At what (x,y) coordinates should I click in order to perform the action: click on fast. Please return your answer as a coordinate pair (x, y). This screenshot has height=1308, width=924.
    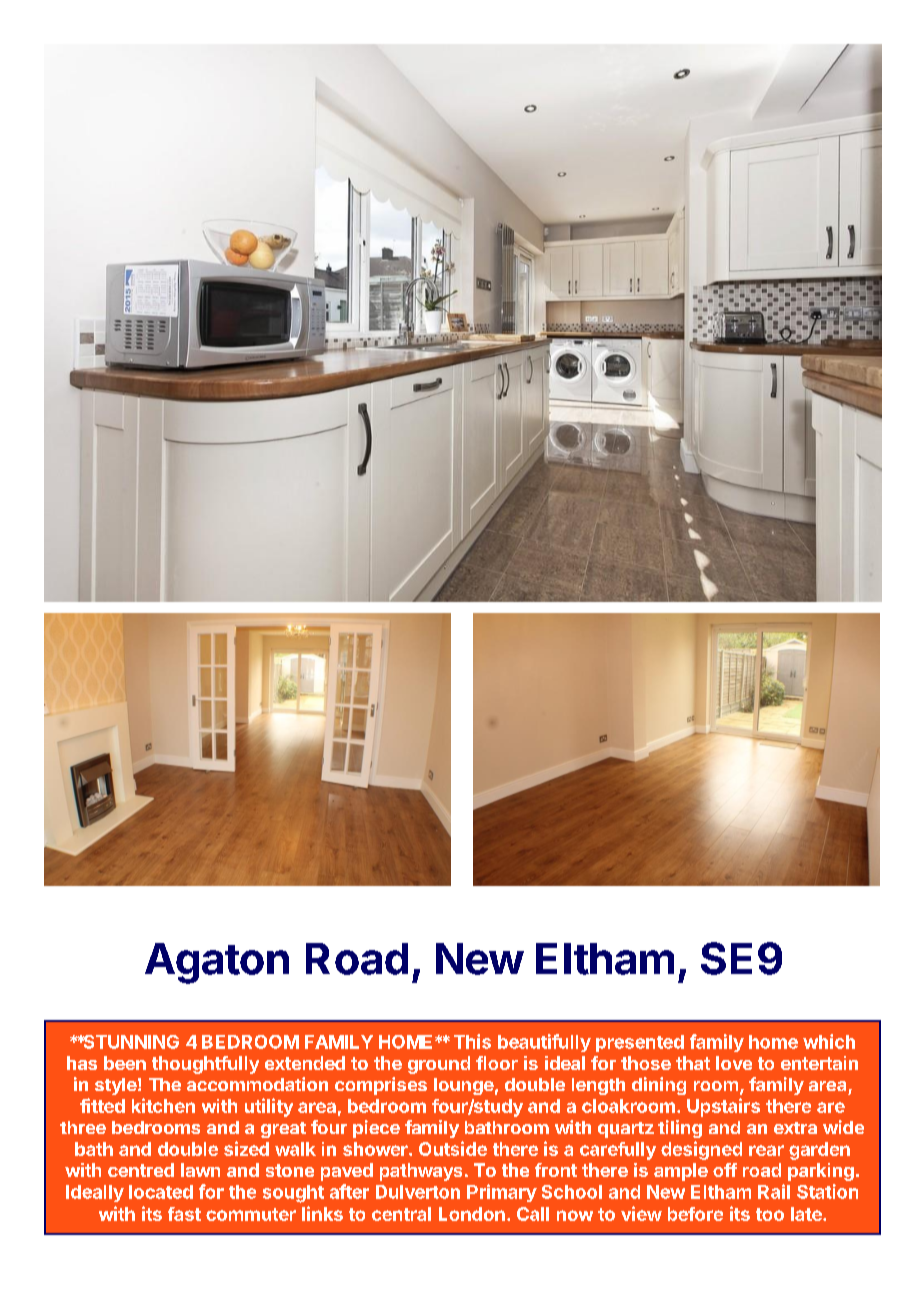
    Looking at the image, I should click on (184, 1214).
